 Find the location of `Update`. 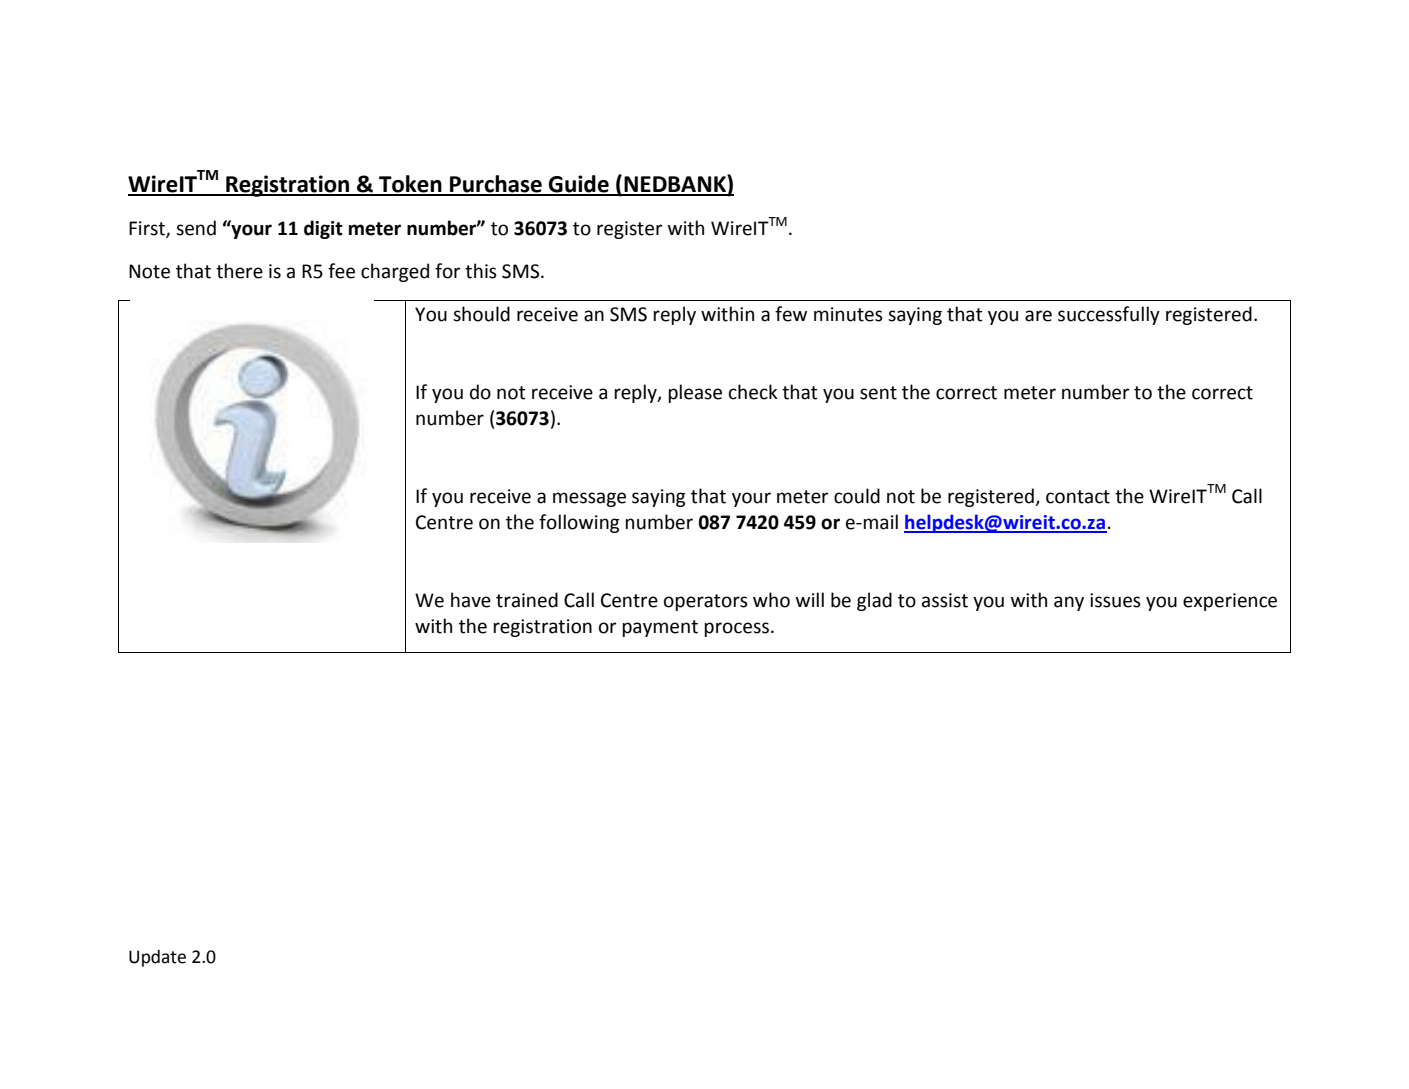

Update is located at coordinates (157, 958).
